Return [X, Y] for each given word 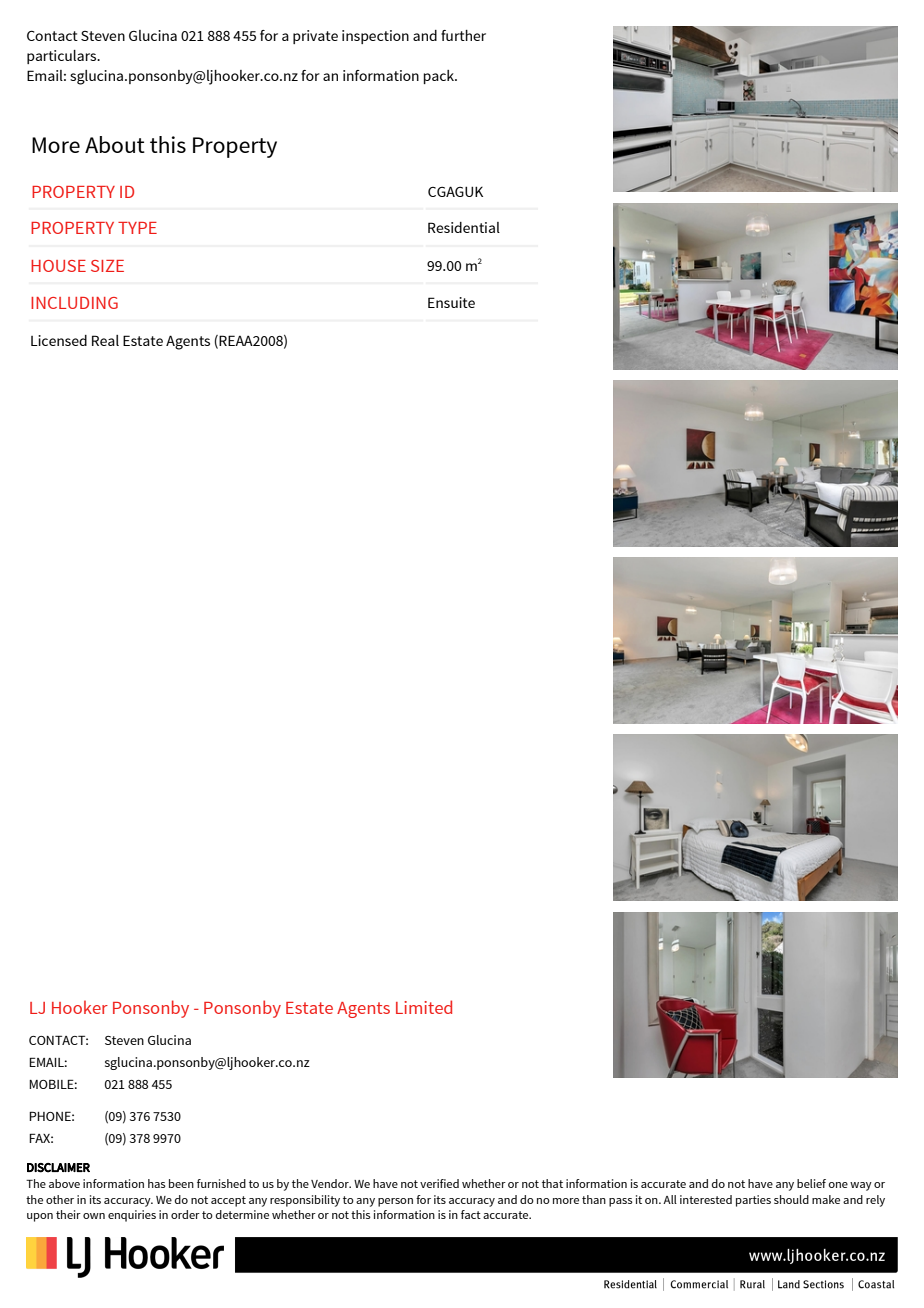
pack [440, 77]
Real [105, 340]
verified [439, 1183]
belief [811, 1183]
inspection [375, 37]
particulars [63, 57]
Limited [424, 1007]
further [463, 35]
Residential [464, 227]
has [157, 1183]
